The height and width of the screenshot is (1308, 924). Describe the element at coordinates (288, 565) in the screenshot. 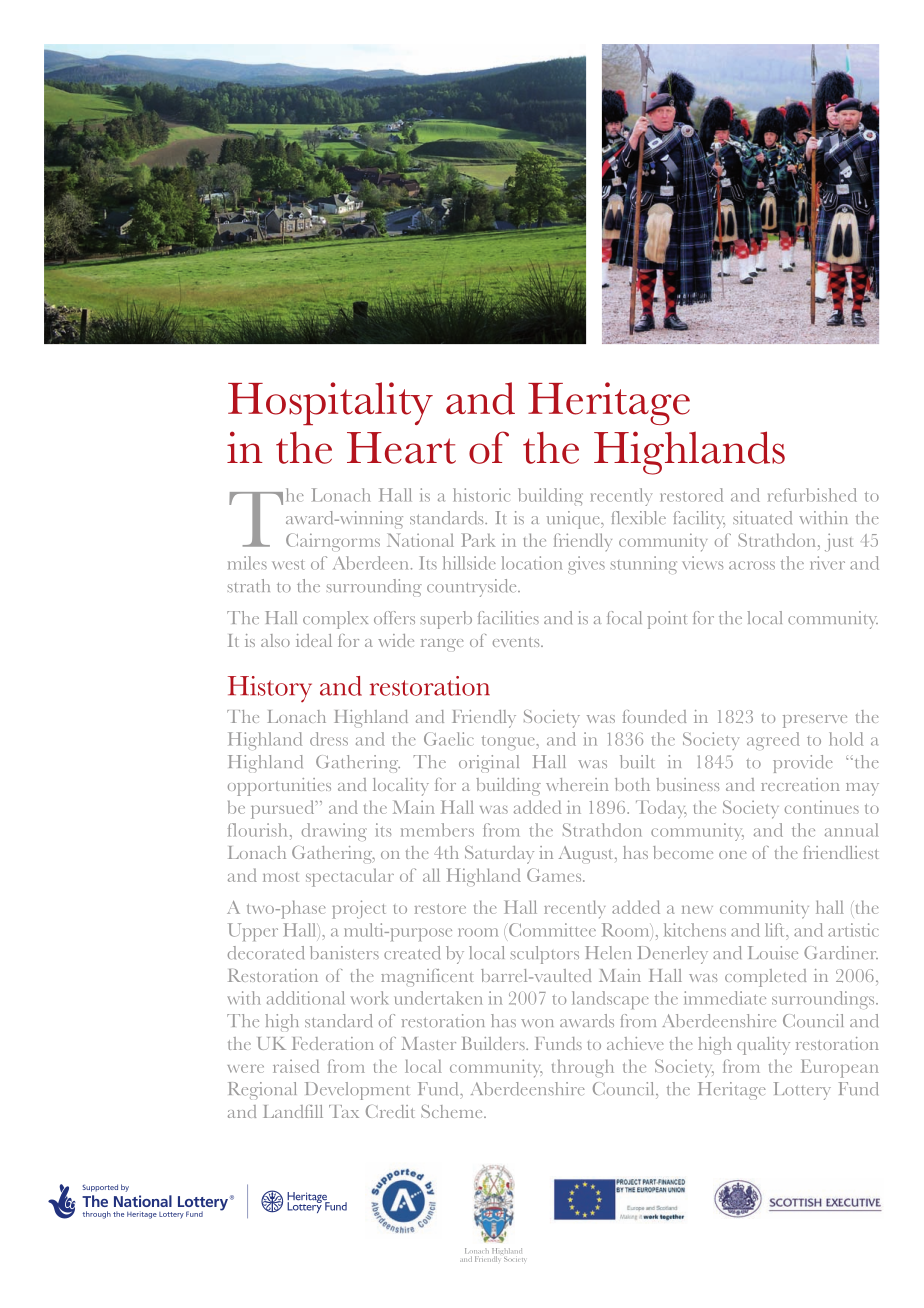

I see `west` at that location.
